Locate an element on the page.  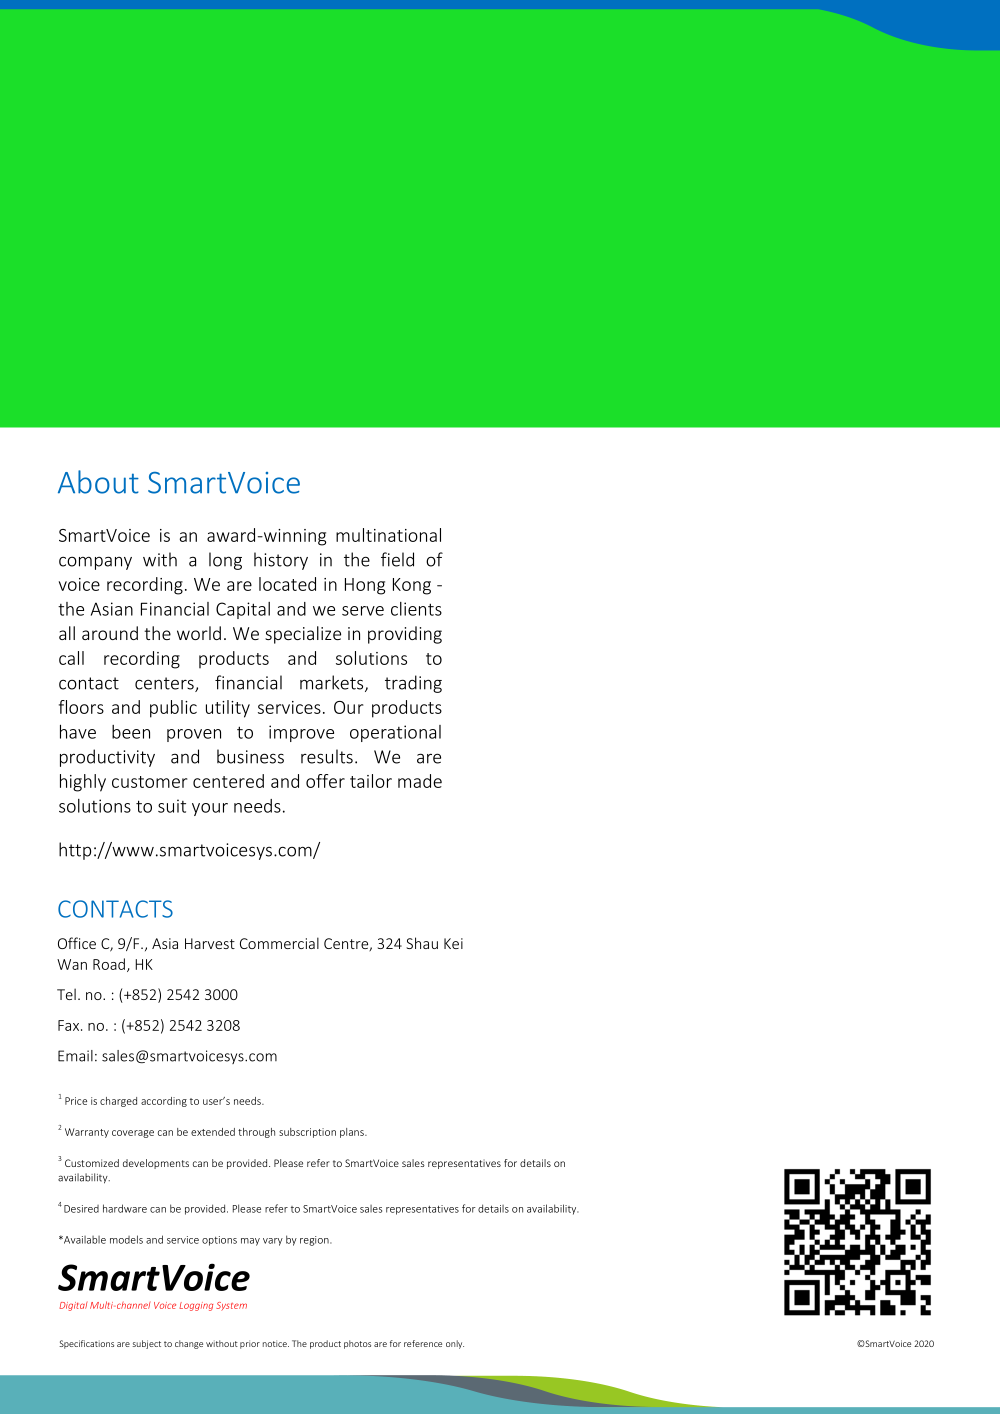
Commercial is located at coordinates (279, 943).
